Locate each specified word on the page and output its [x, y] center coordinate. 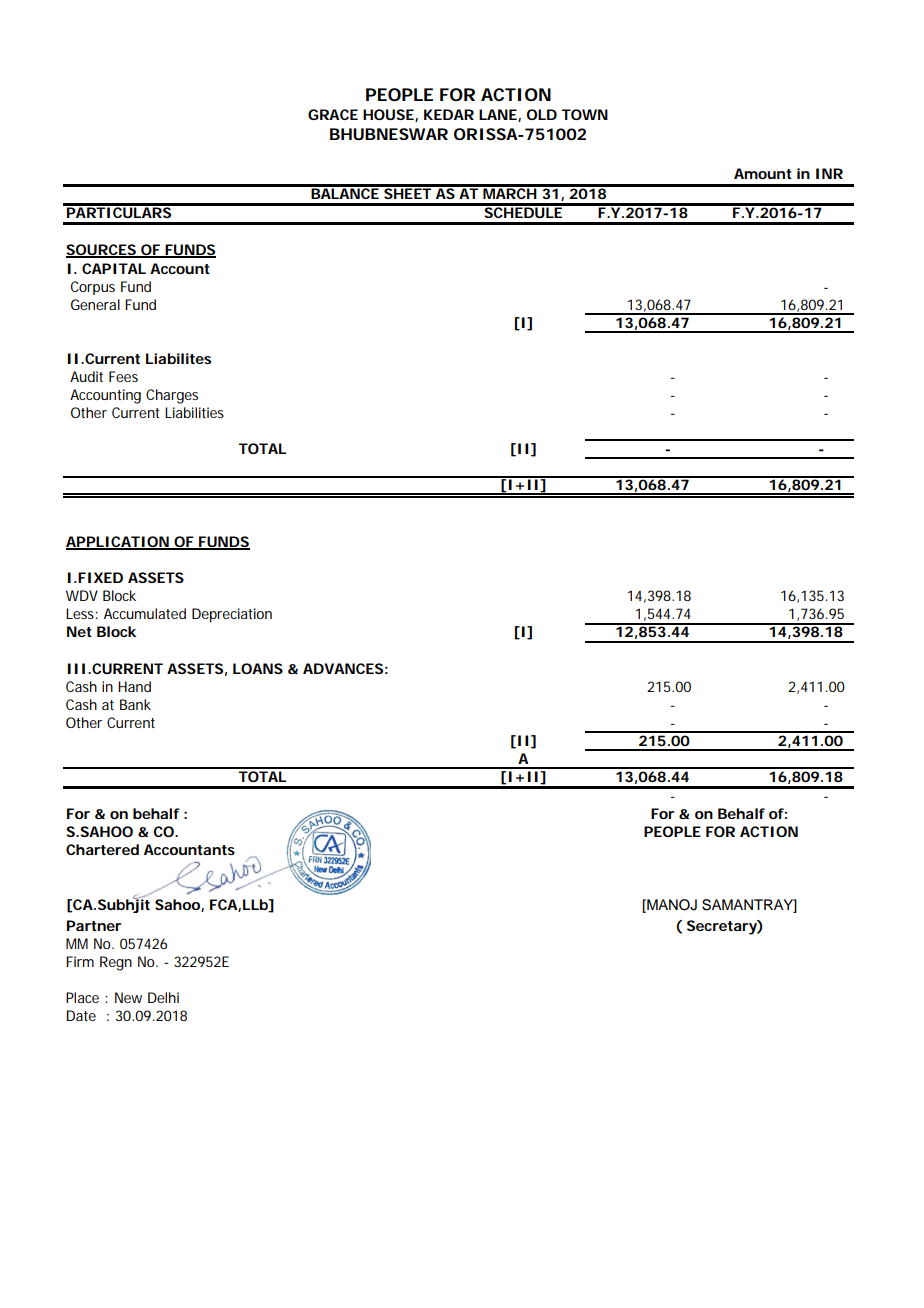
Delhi [163, 997]
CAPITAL [114, 268]
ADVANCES [343, 668]
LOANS [258, 668]
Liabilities [194, 412]
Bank [135, 704]
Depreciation [232, 615]
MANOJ [671, 905]
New [128, 997]
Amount [763, 173]
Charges [172, 396]
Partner [94, 925]
